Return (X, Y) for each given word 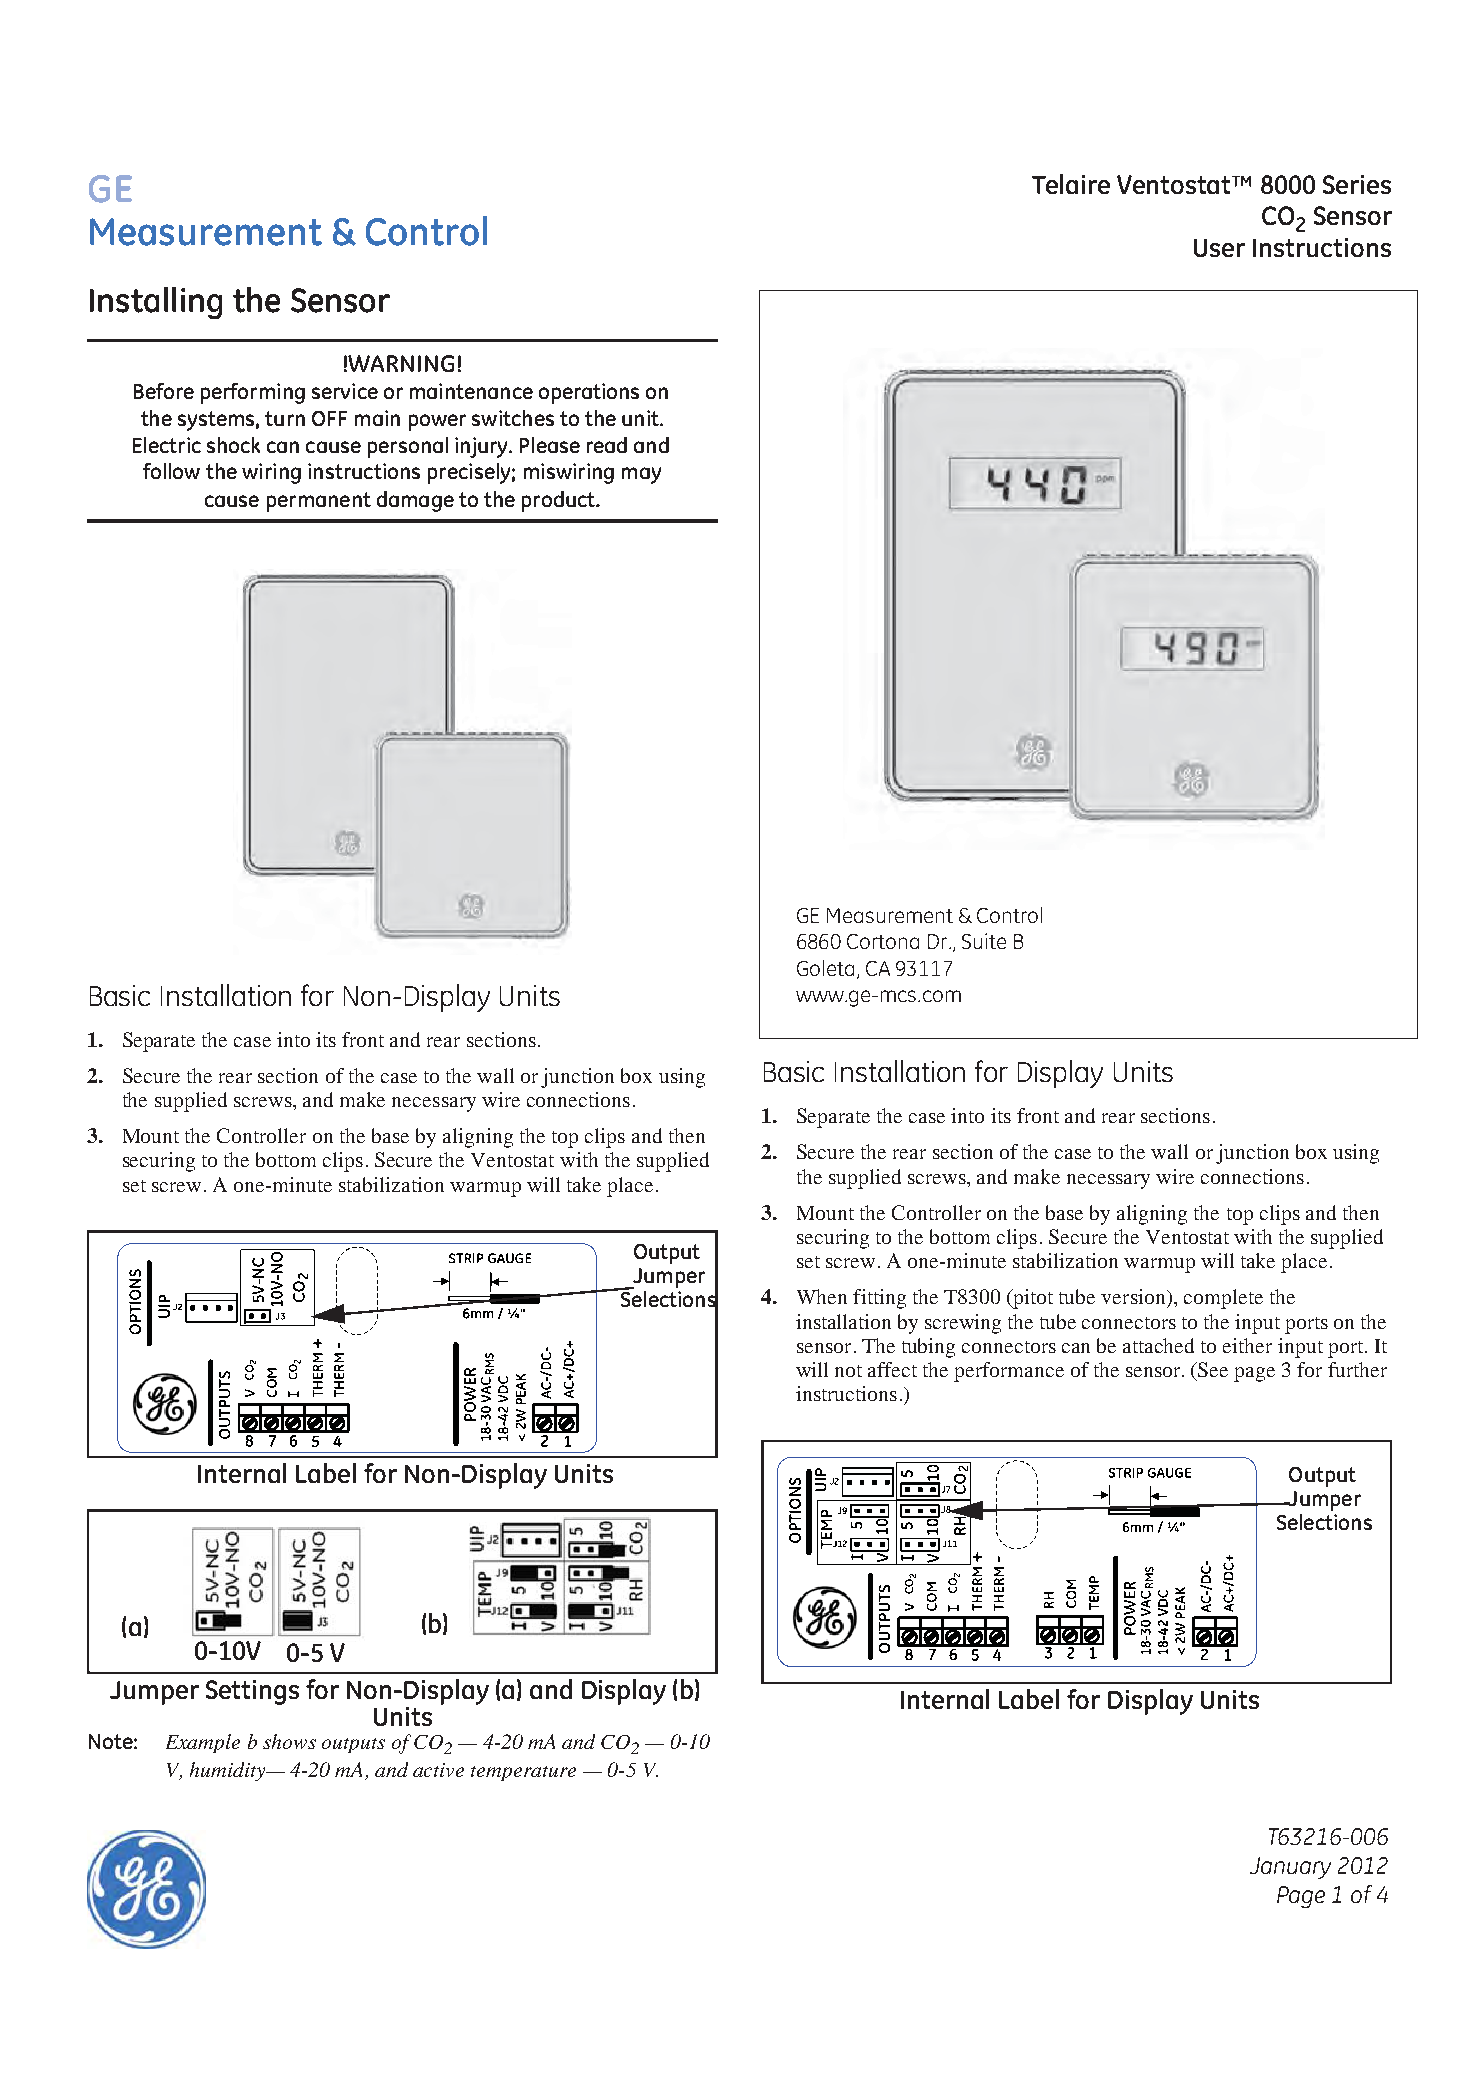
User (1219, 248)
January (1290, 1868)
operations (589, 393)
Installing (156, 303)
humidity (229, 1771)
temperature (523, 1773)
